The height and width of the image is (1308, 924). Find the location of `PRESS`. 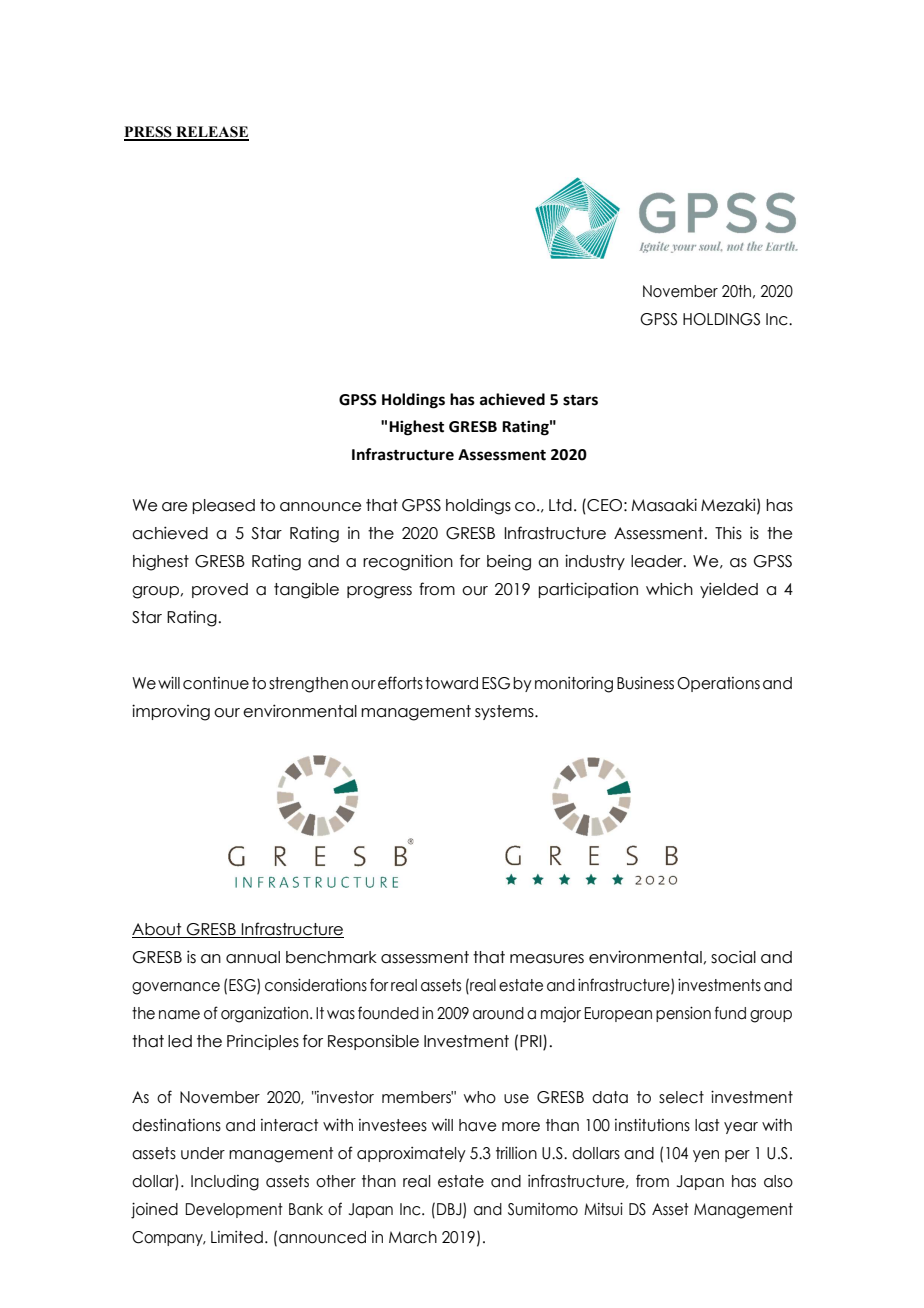

PRESS is located at coordinates (149, 133).
